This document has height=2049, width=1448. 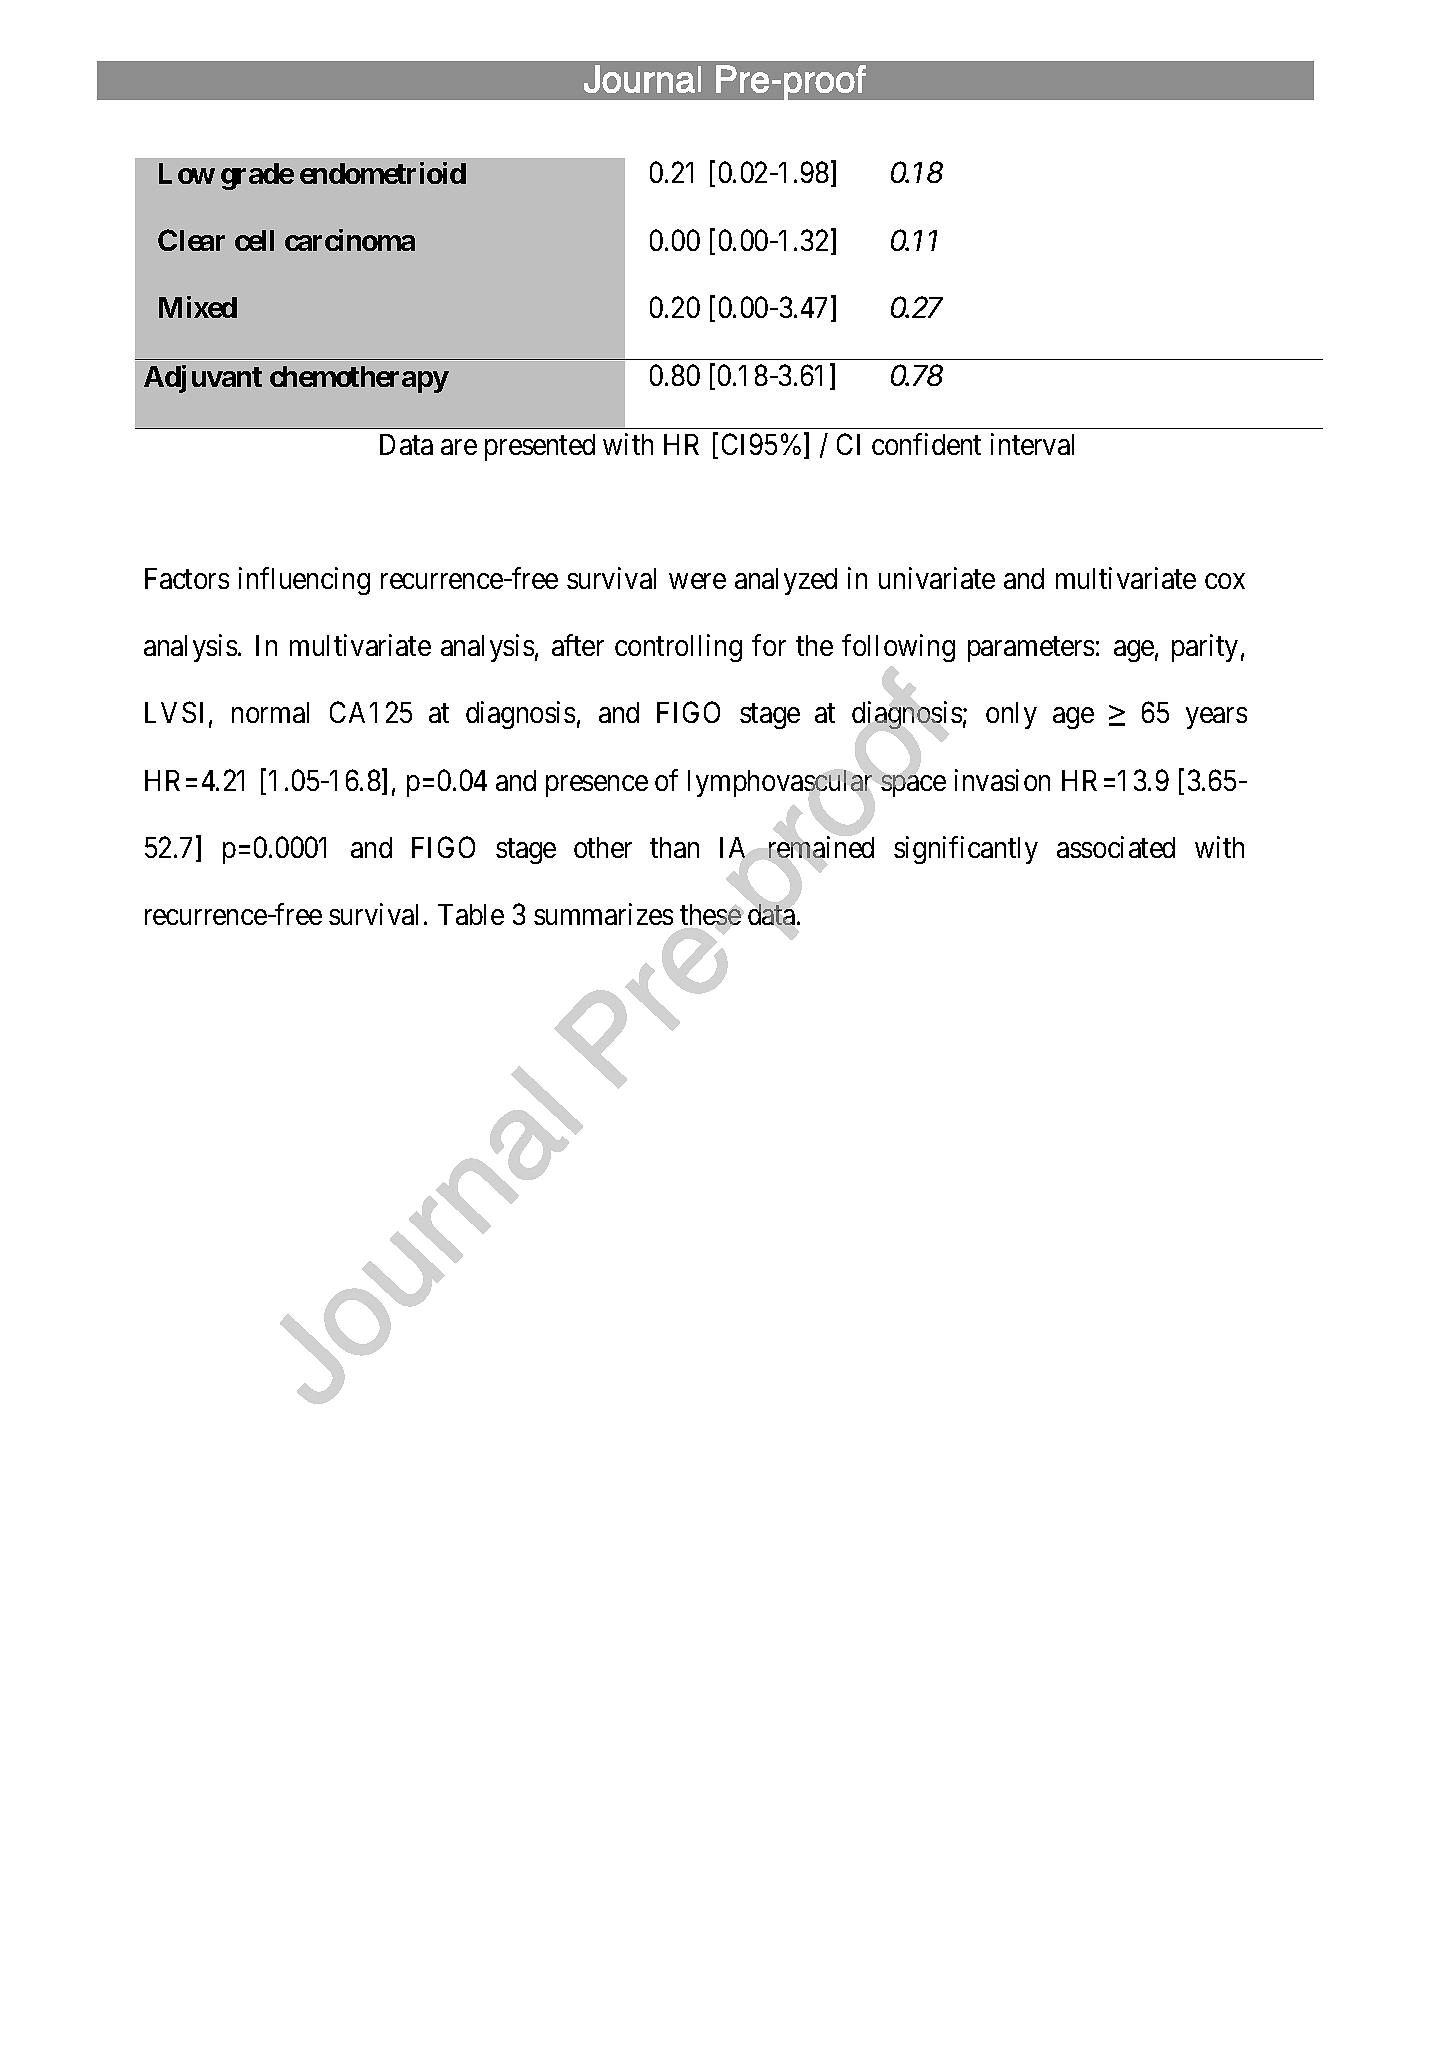 I want to click on parameters, so click(x=1031, y=649).
